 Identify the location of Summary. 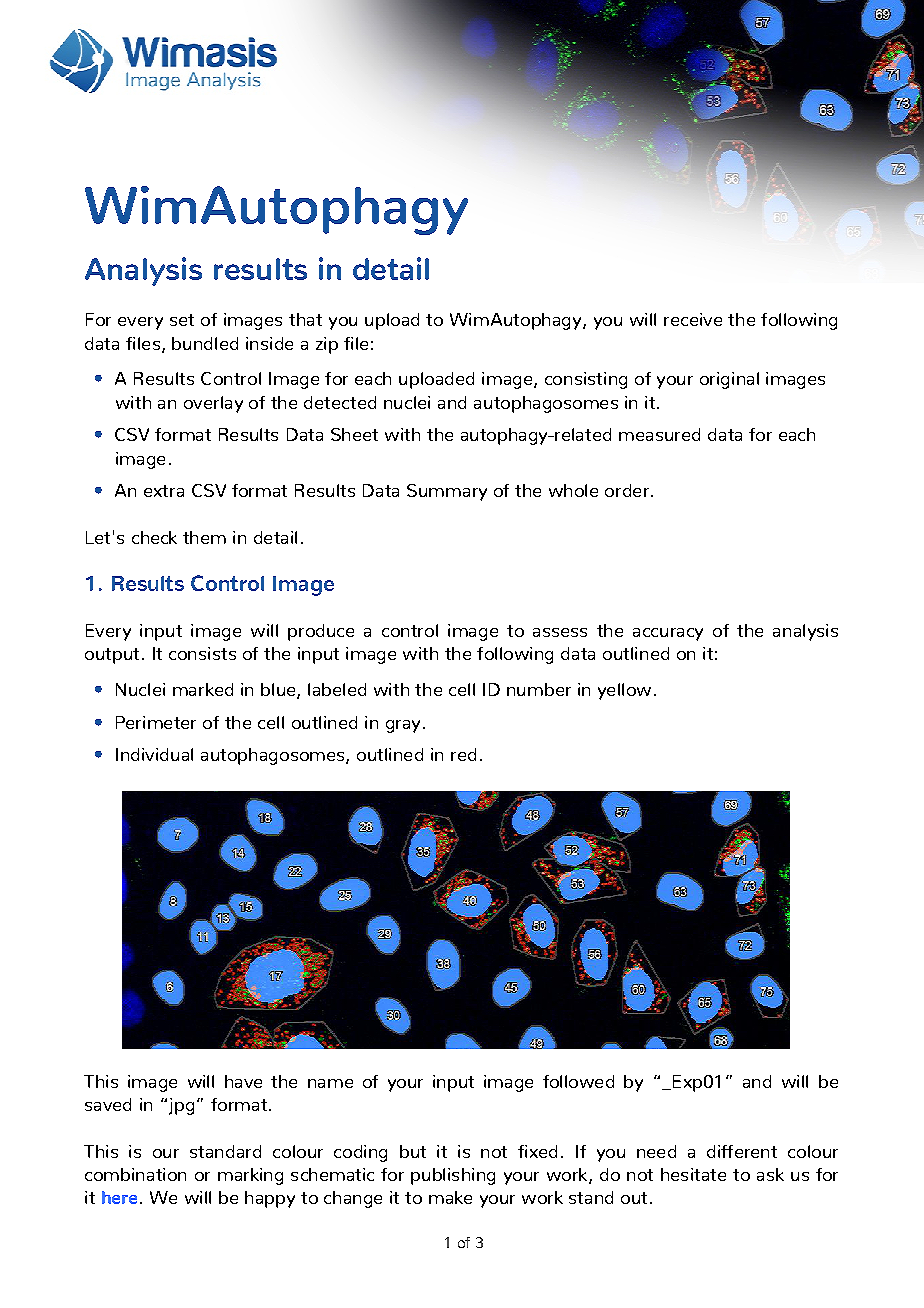
(447, 492).
